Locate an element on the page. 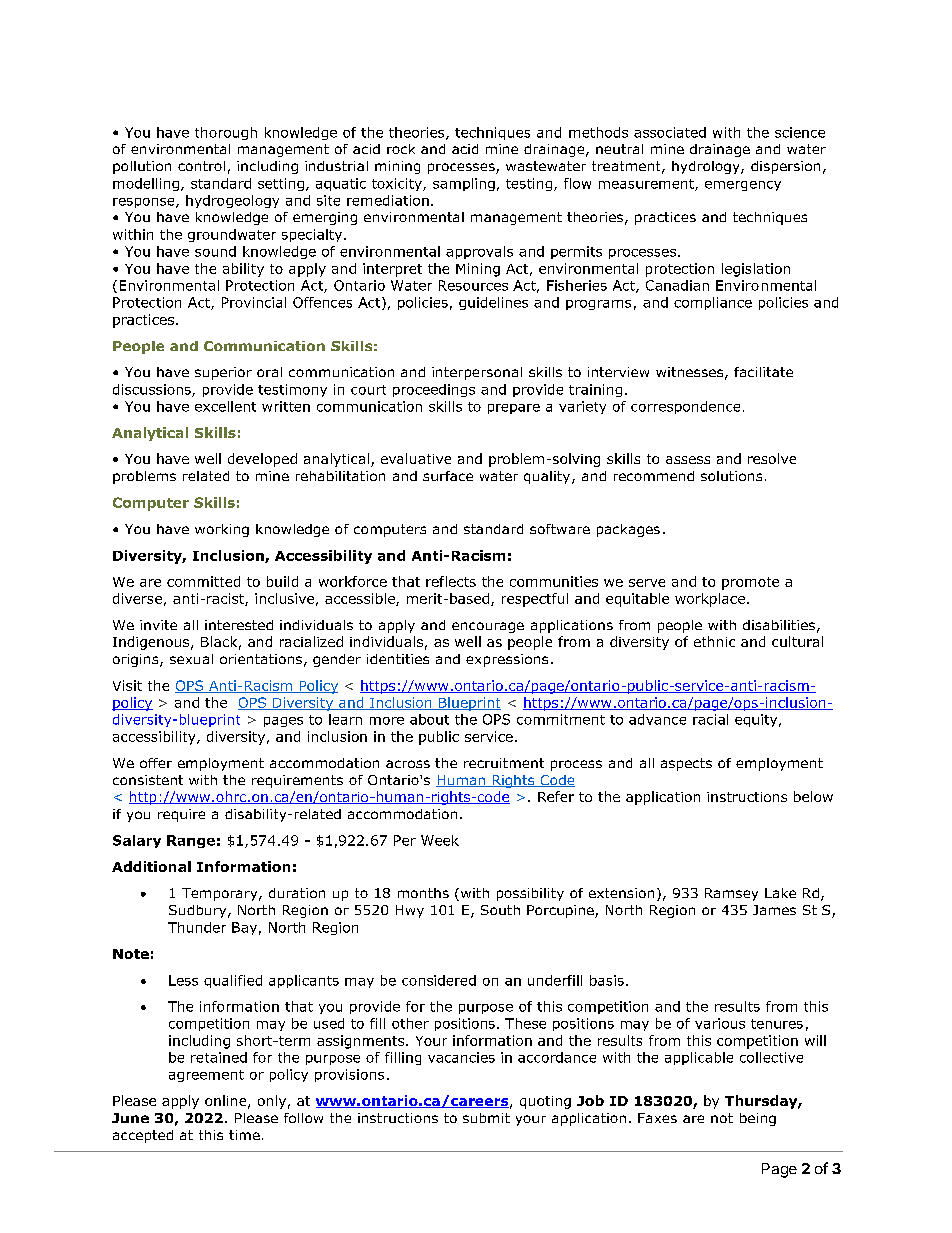 This page has height=1233, width=952. Week is located at coordinates (440, 840).
